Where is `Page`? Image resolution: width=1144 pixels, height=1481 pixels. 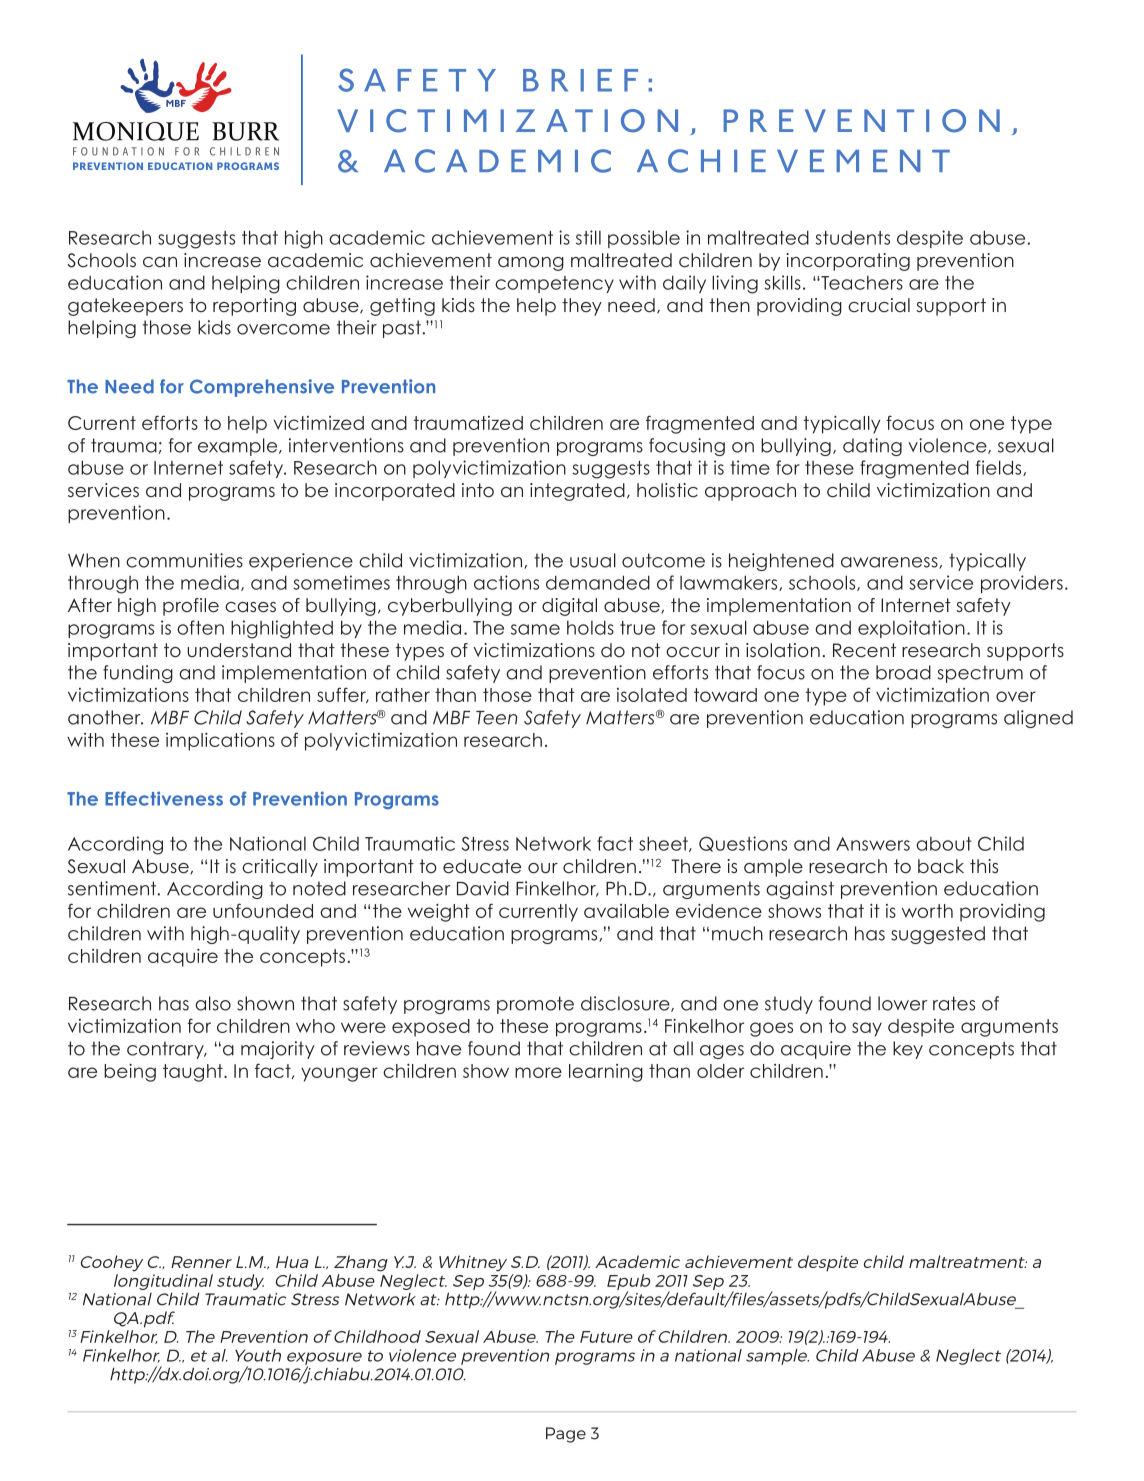
Page is located at coordinates (566, 1435).
